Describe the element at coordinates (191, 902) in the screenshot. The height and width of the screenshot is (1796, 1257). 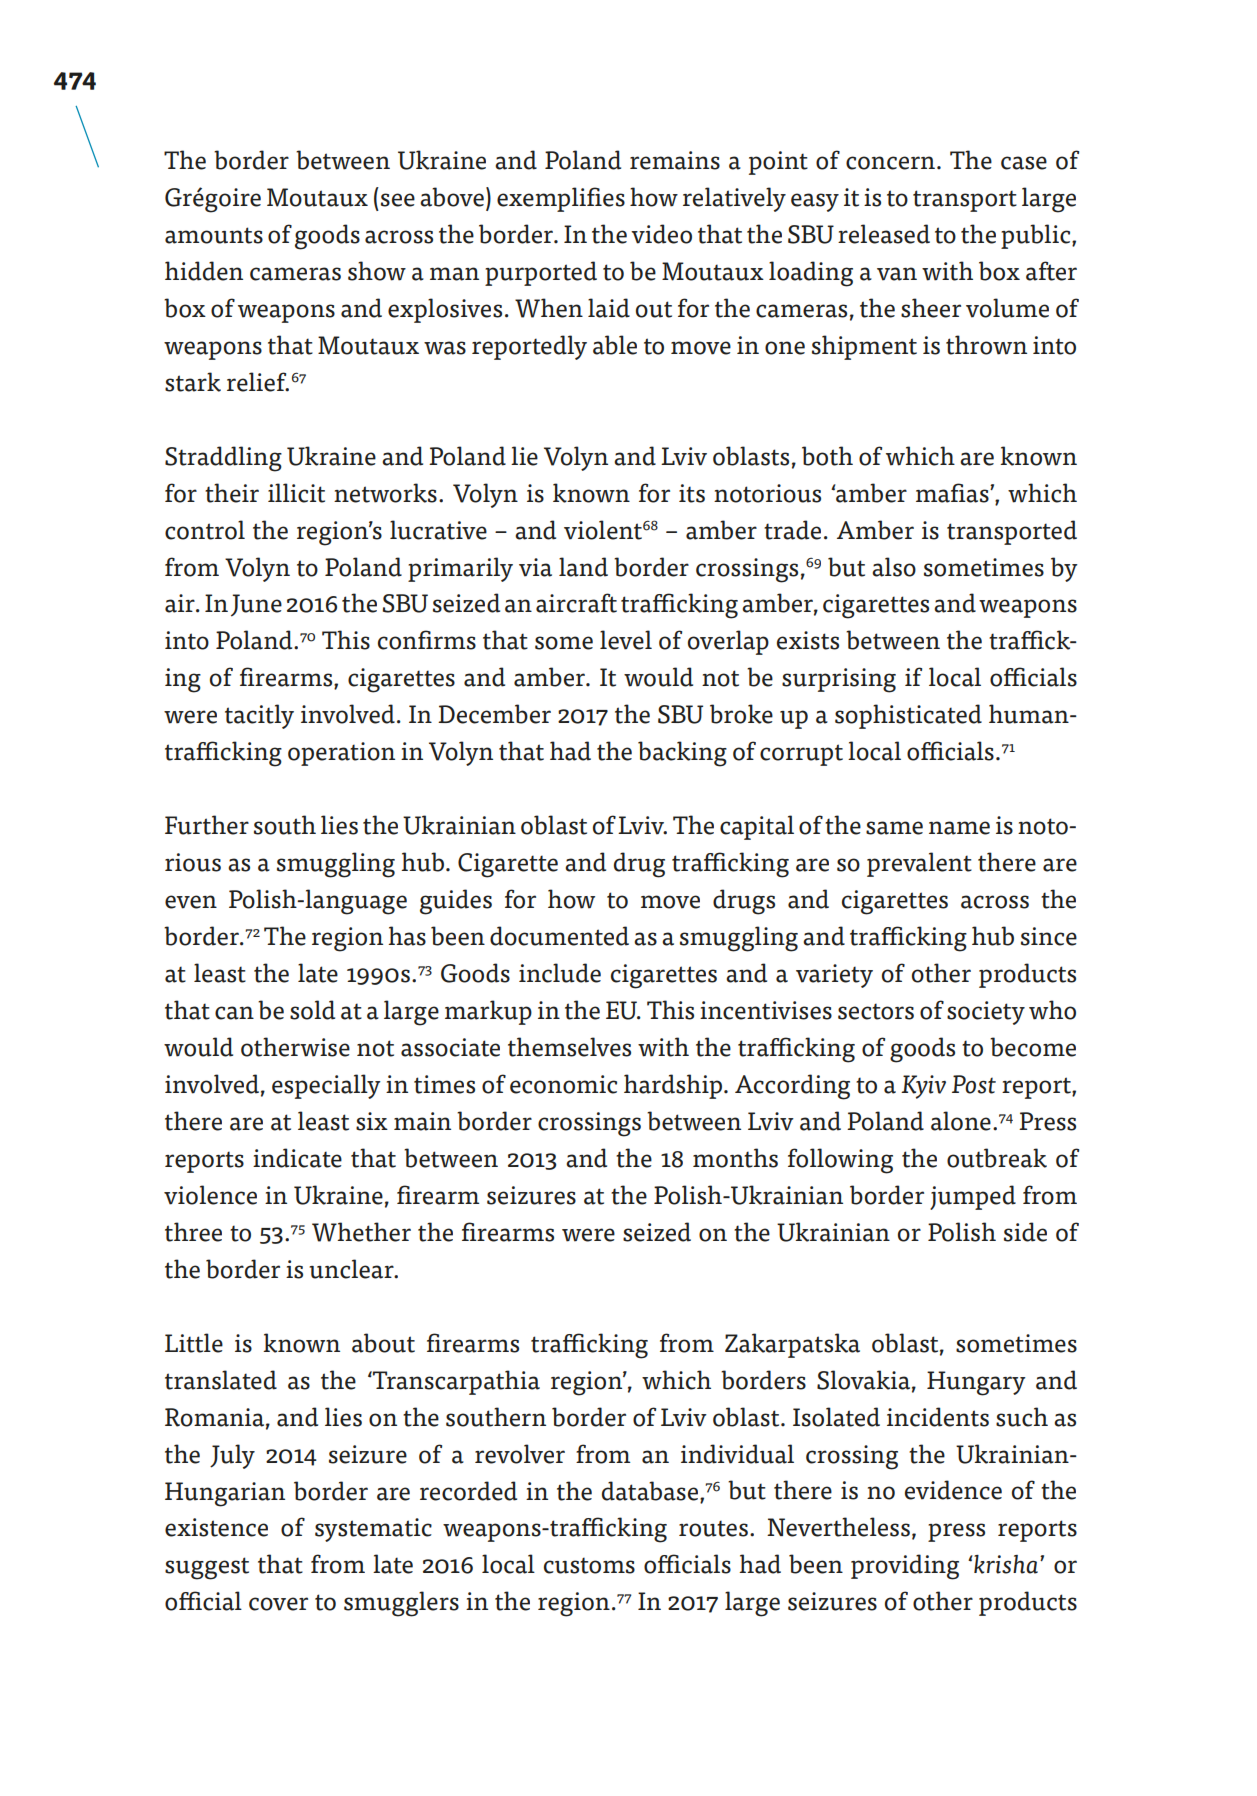
I see `even` at that location.
